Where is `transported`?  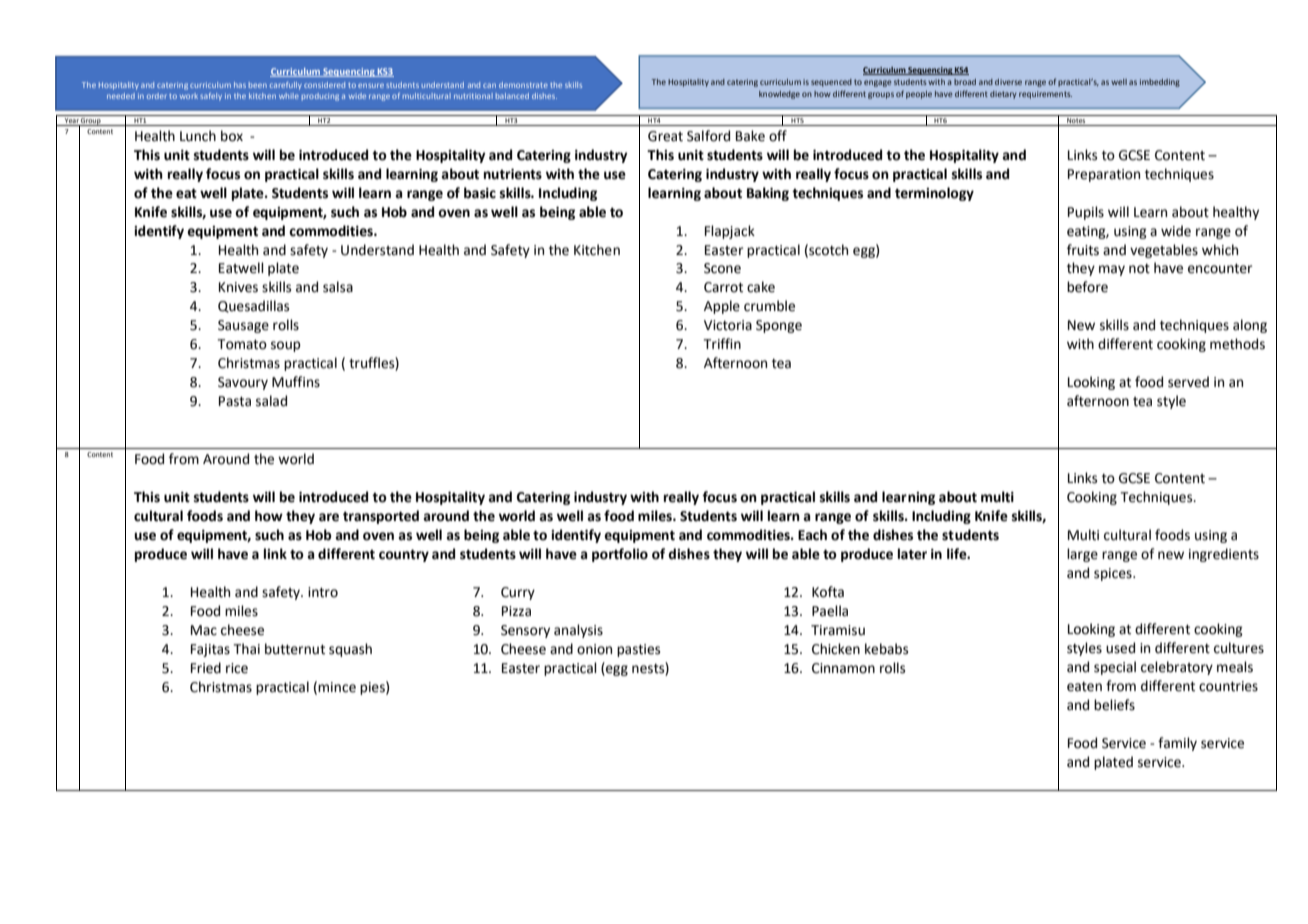 transported is located at coordinates (381, 517).
